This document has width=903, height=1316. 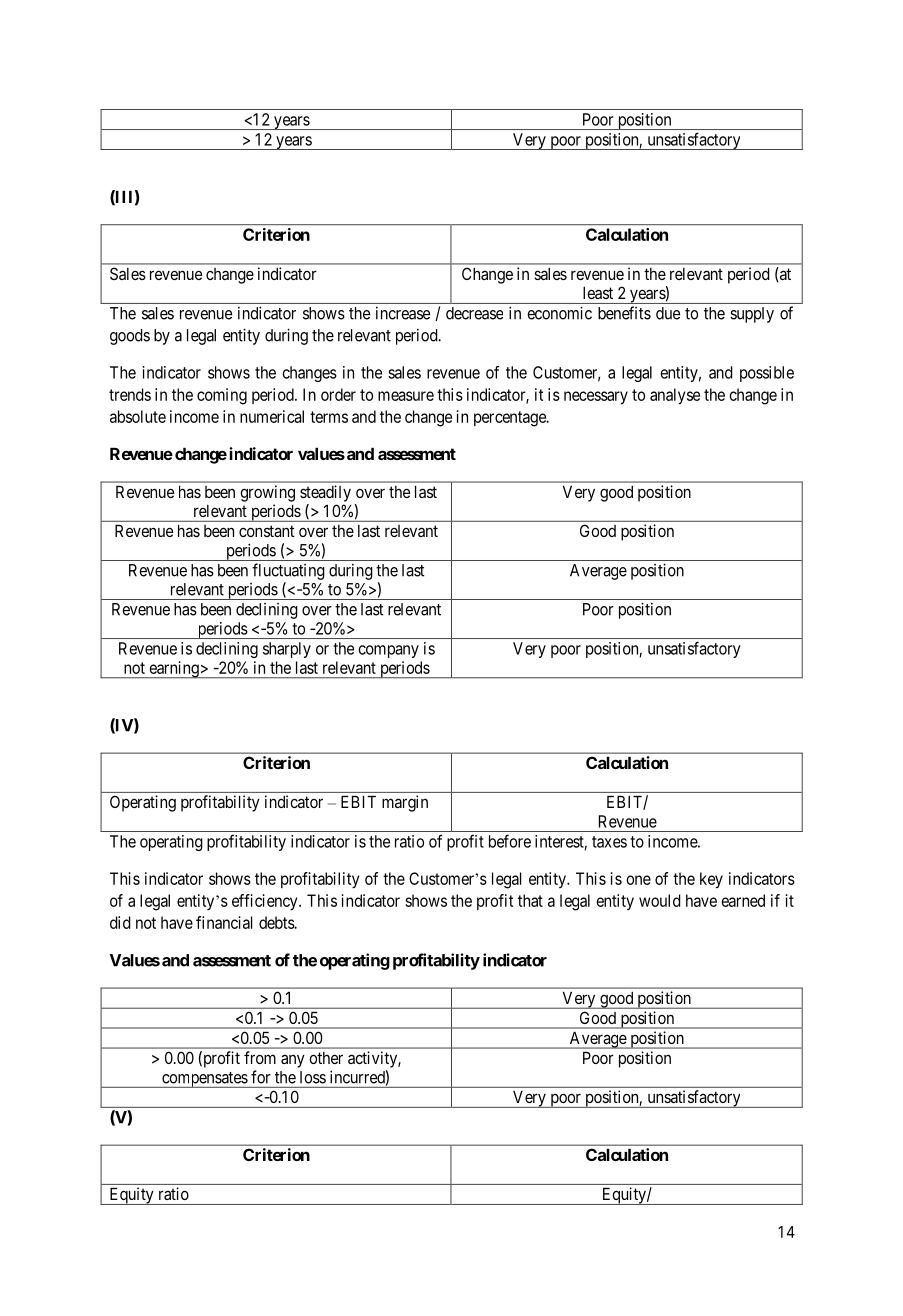 What do you see at coordinates (668, 313) in the document?
I see `due` at bounding box center [668, 313].
